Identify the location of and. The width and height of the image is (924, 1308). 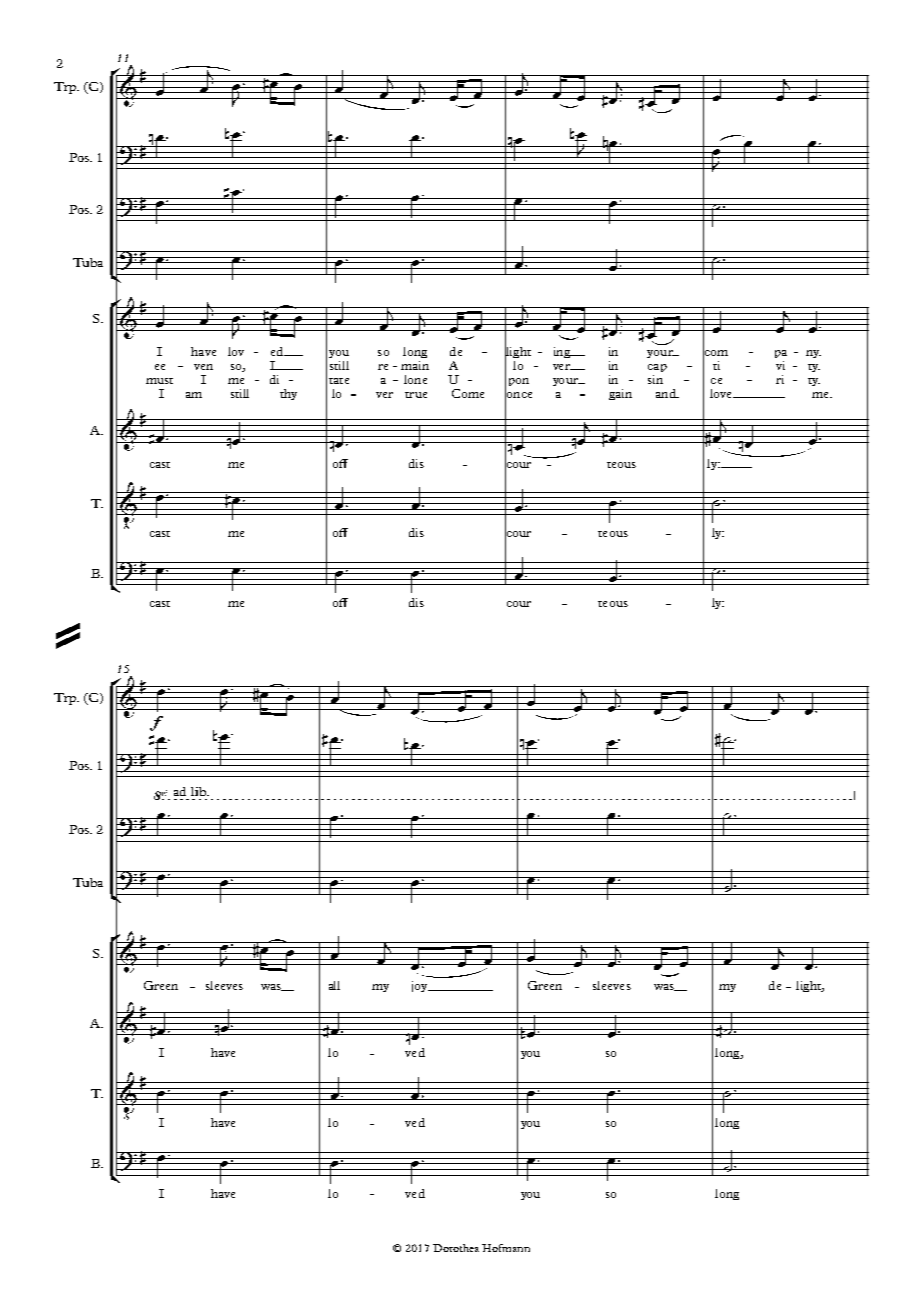
(667, 393).
